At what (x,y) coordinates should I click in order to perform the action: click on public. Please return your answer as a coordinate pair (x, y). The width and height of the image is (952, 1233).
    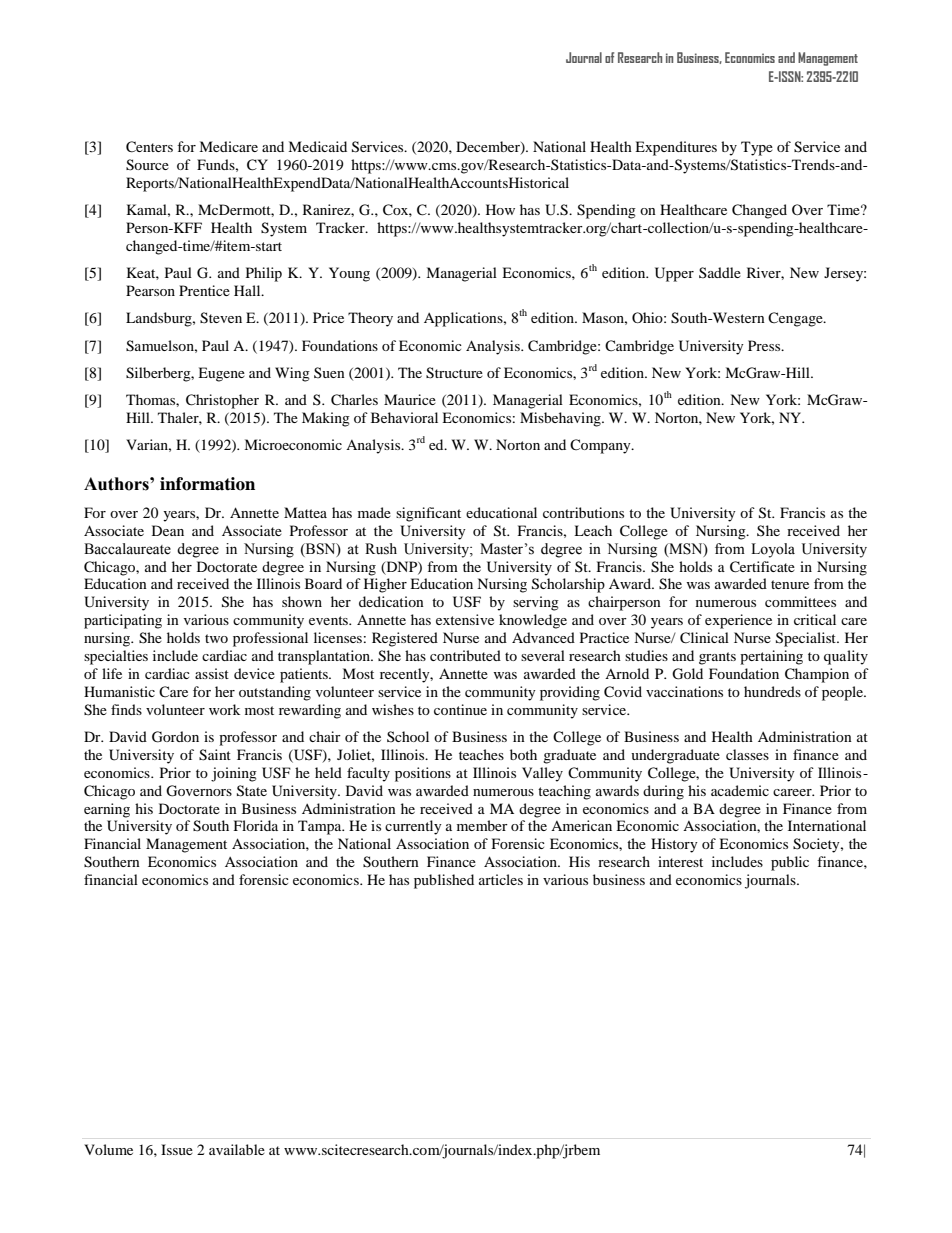
    Looking at the image, I should click on (790, 863).
